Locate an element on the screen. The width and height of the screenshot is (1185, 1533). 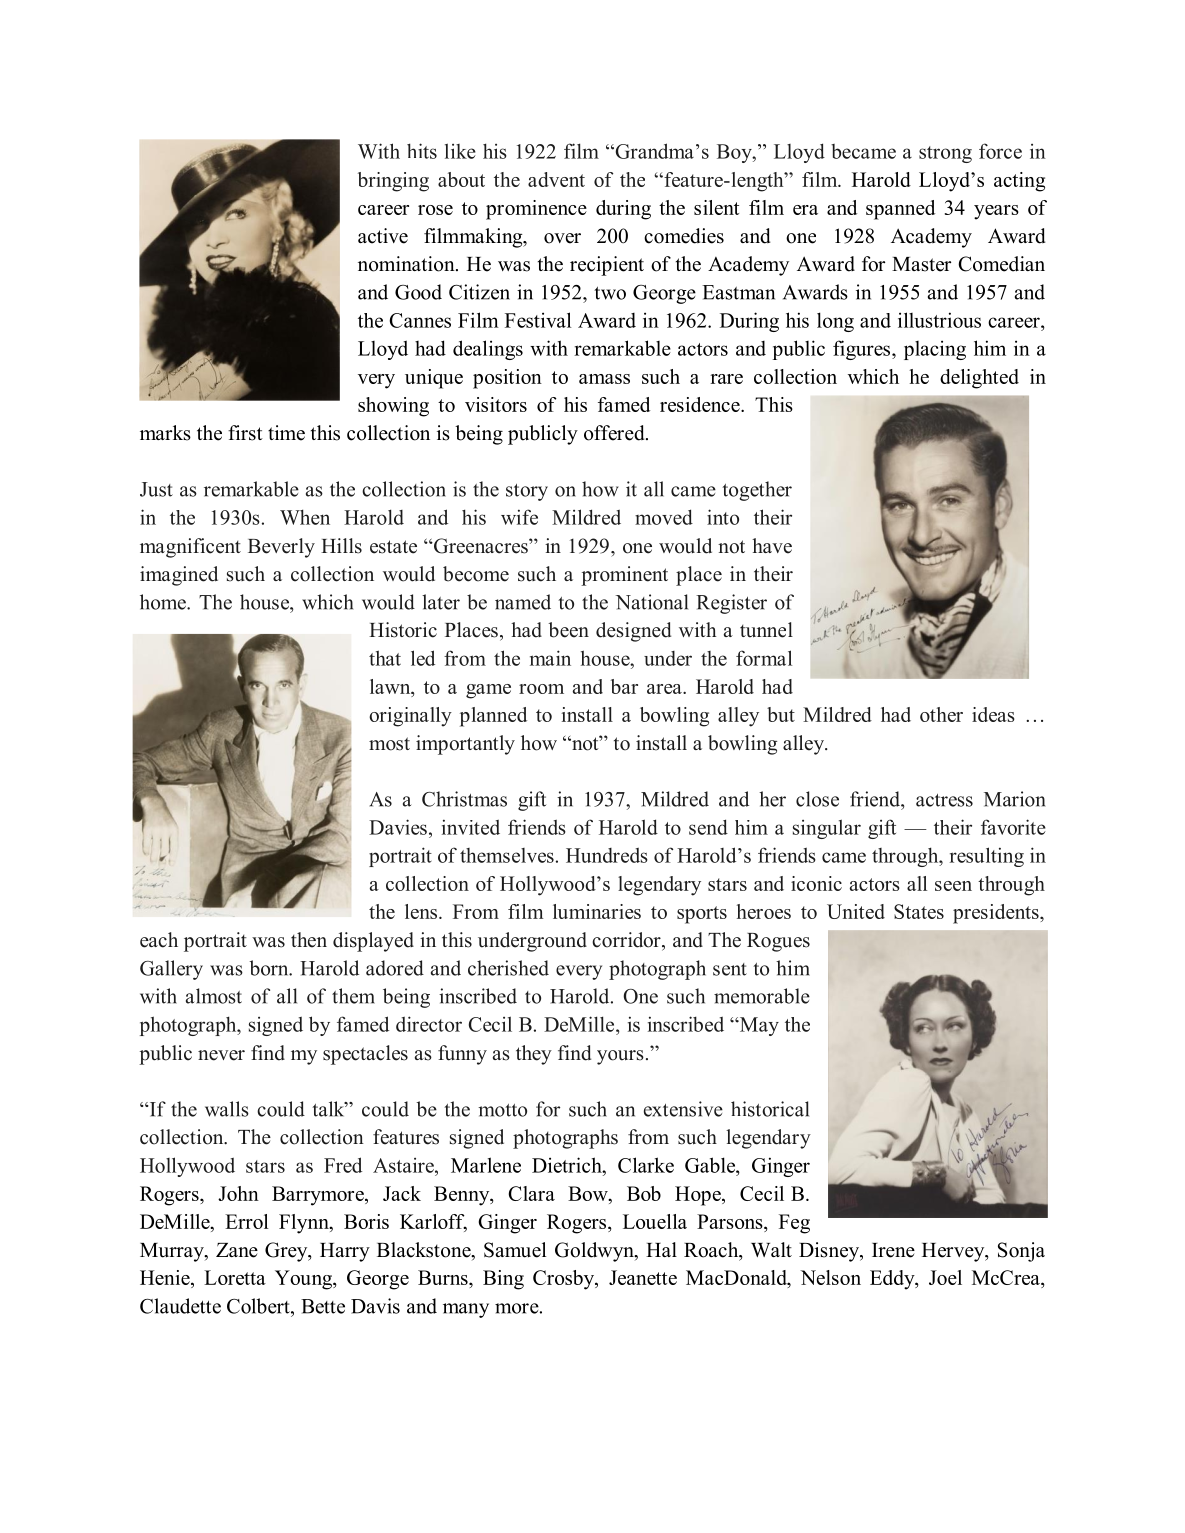
born is located at coordinates (270, 968).
